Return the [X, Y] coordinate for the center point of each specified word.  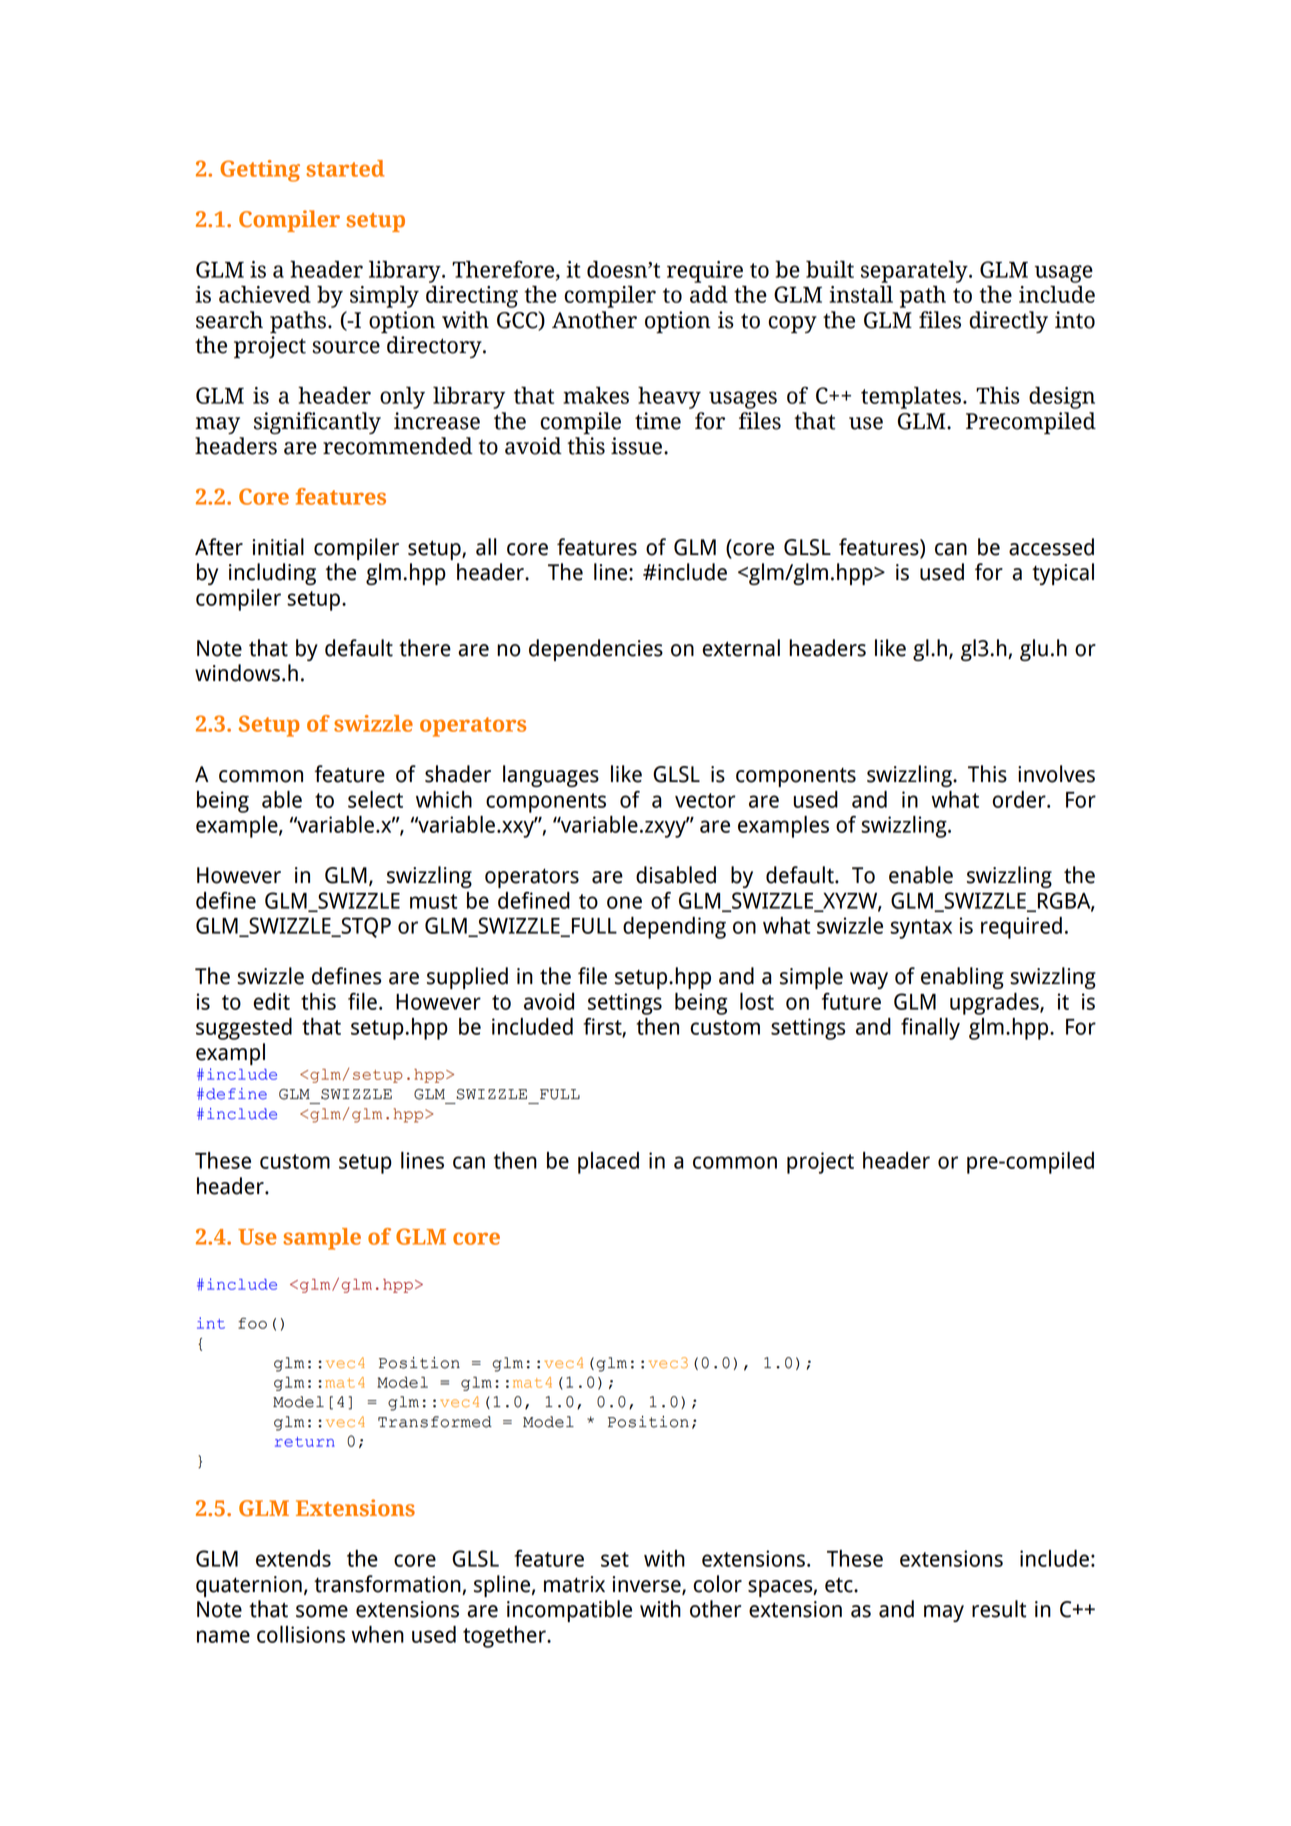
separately [915, 271]
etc [840, 1585]
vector [705, 800]
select [375, 799]
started [345, 168]
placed [608, 1163]
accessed [1051, 547]
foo [252, 1323]
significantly [317, 423]
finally [930, 1029]
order [1020, 799]
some [322, 1611]
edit [271, 1001]
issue [636, 446]
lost [757, 1001]
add [709, 294]
